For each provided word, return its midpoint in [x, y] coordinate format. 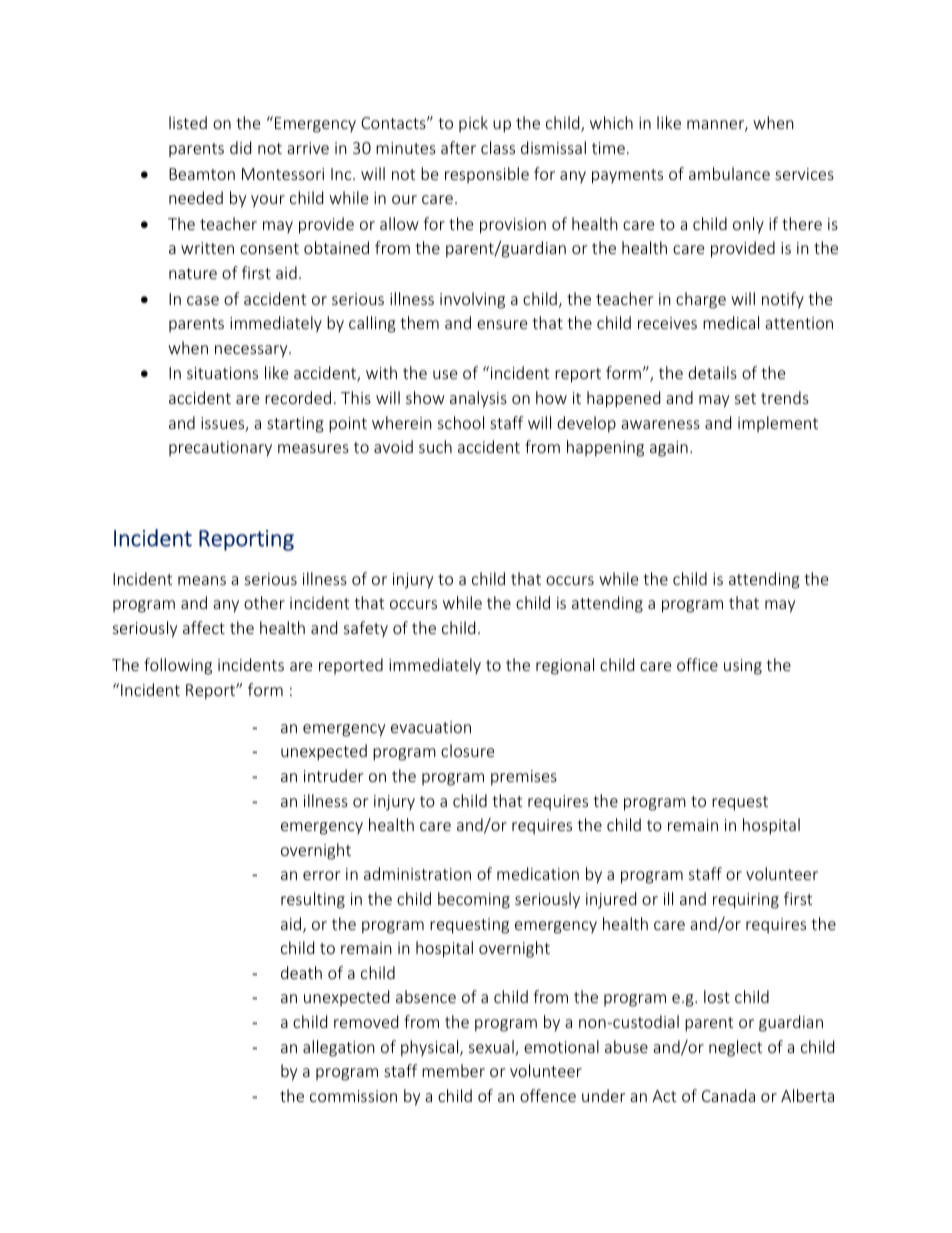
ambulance [729, 173]
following [178, 666]
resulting [313, 900]
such [435, 446]
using [743, 667]
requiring [746, 901]
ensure [502, 324]
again [669, 449]
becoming [474, 900]
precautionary [220, 449]
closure [467, 750]
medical [731, 322]
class [498, 147]
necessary [252, 351]
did [240, 147]
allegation [339, 1048]
